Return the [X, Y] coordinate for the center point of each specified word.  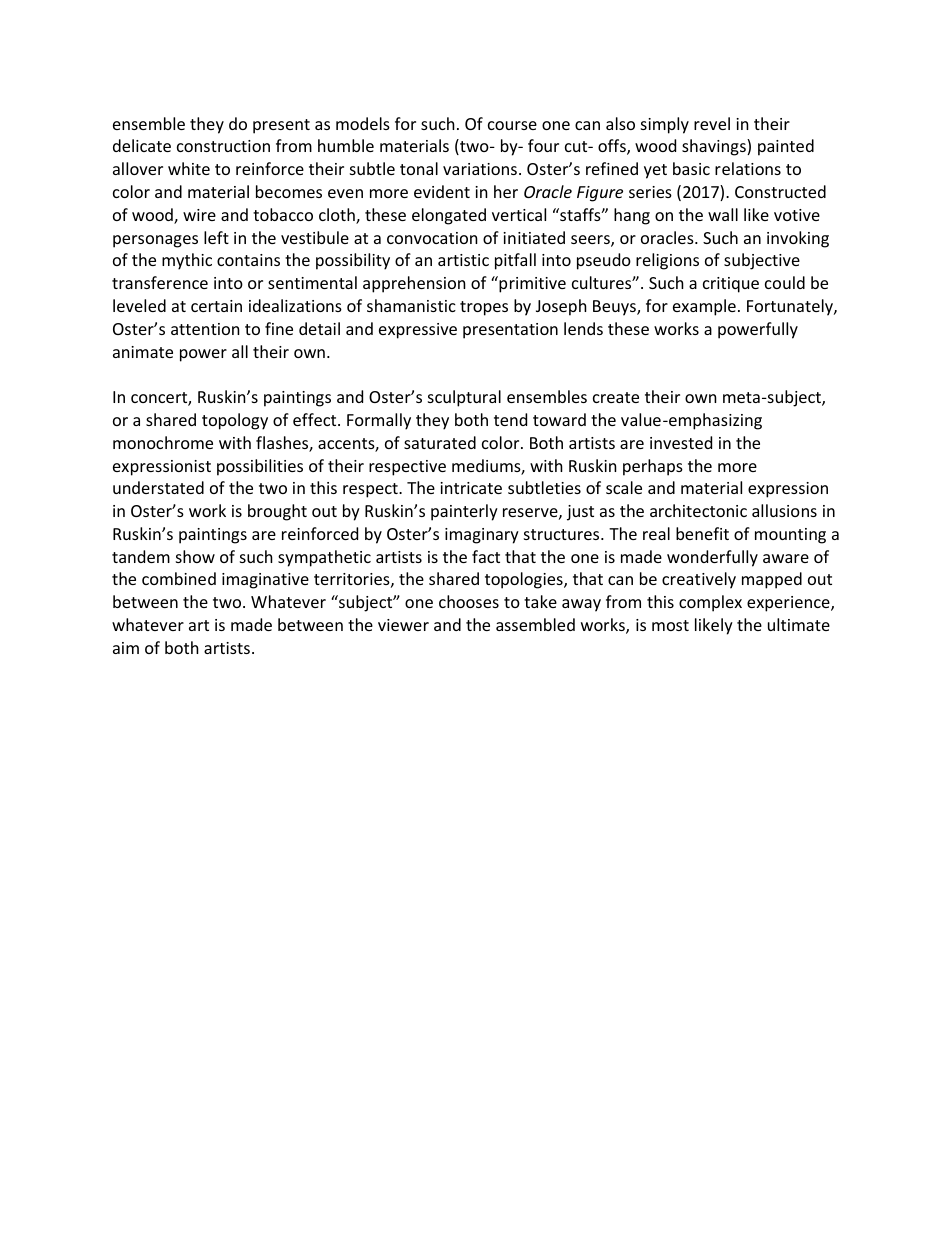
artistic [463, 260]
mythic [187, 261]
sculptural [464, 398]
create [616, 397]
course [512, 125]
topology [235, 421]
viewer [403, 625]
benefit [702, 533]
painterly [464, 512]
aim [126, 648]
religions [667, 261]
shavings [715, 147]
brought [277, 512]
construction [223, 146]
